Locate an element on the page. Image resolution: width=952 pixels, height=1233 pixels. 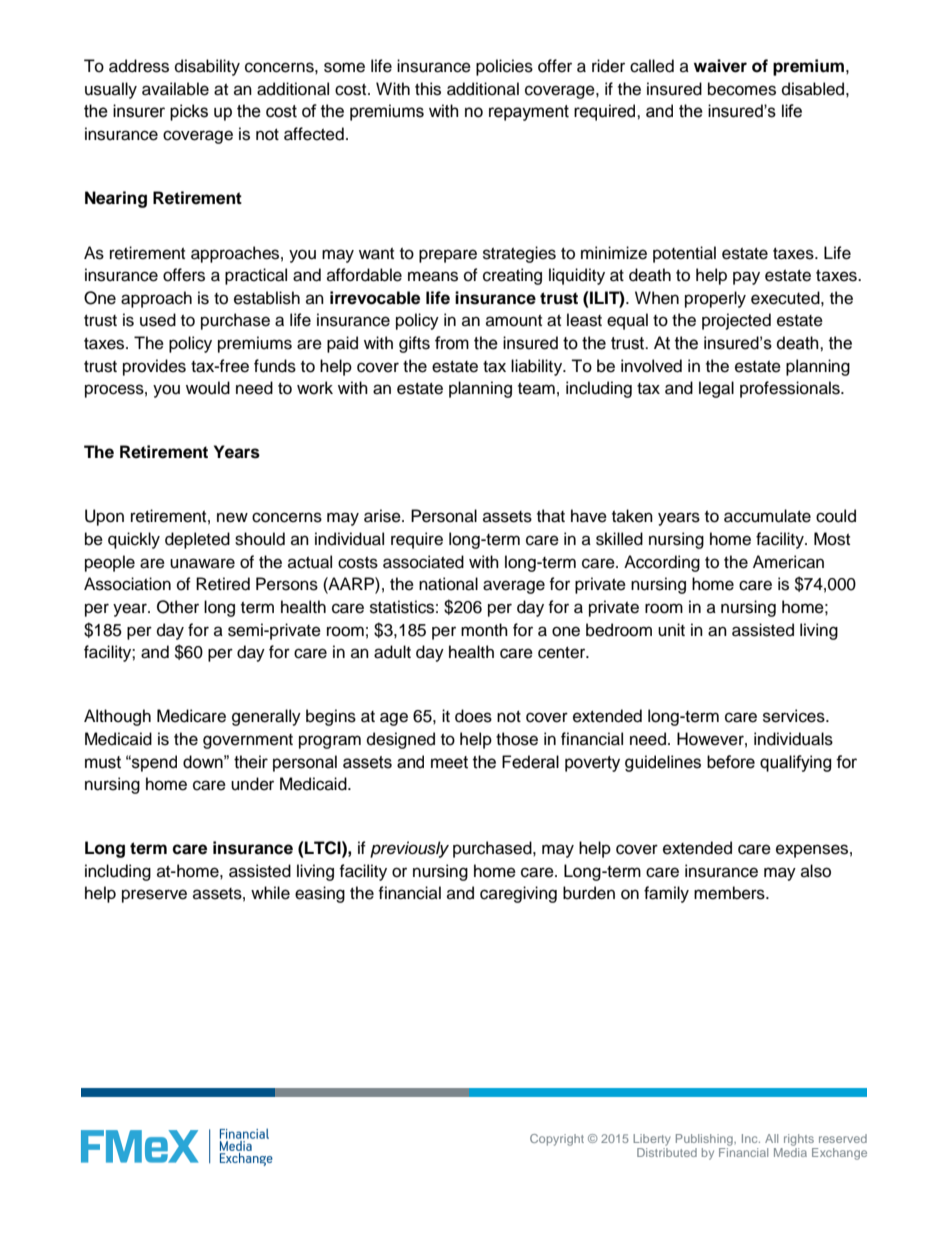
preserve is located at coordinates (154, 896).
